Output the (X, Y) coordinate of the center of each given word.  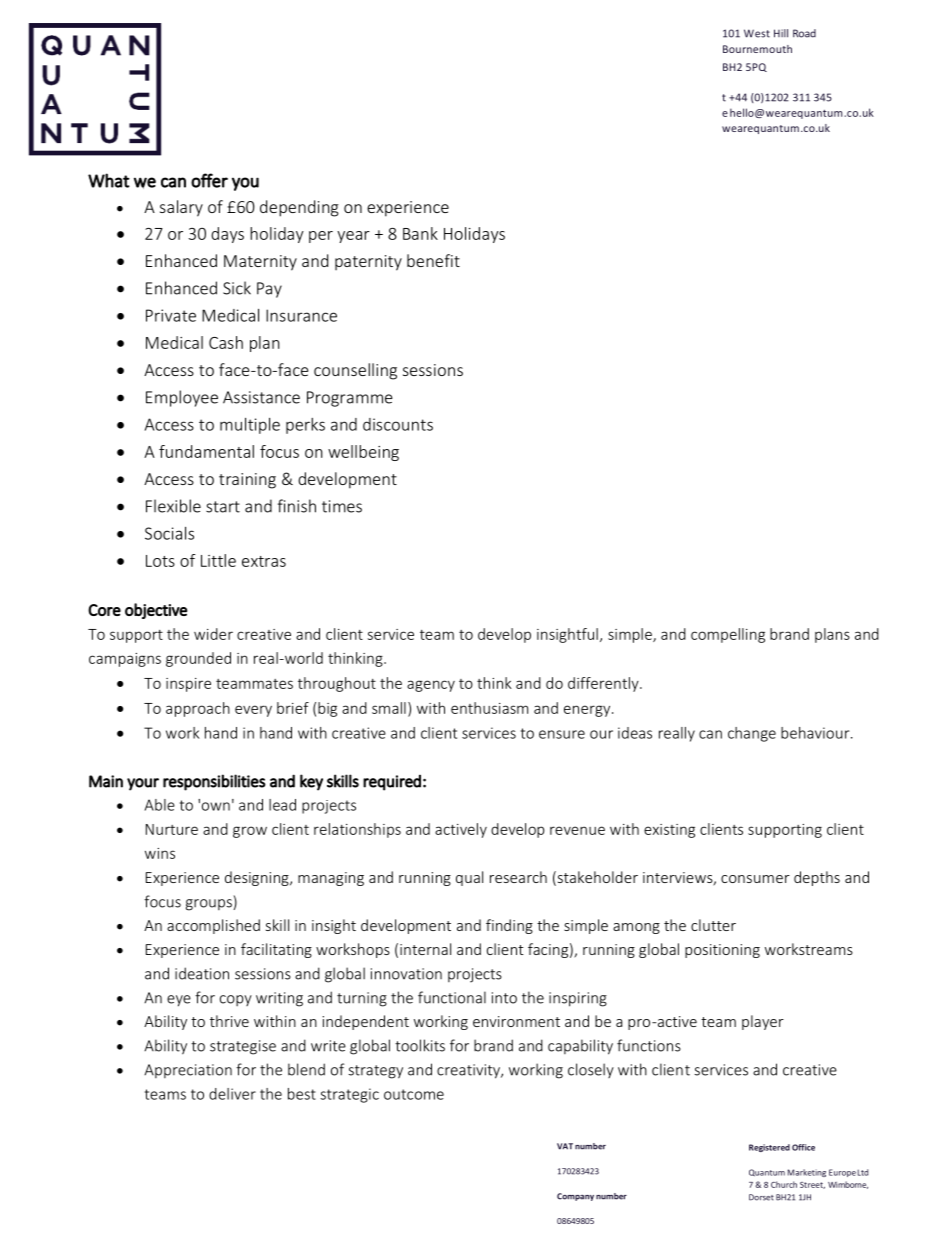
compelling (728, 635)
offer (209, 180)
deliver (232, 1094)
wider (213, 634)
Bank (420, 233)
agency (431, 686)
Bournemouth (757, 49)
